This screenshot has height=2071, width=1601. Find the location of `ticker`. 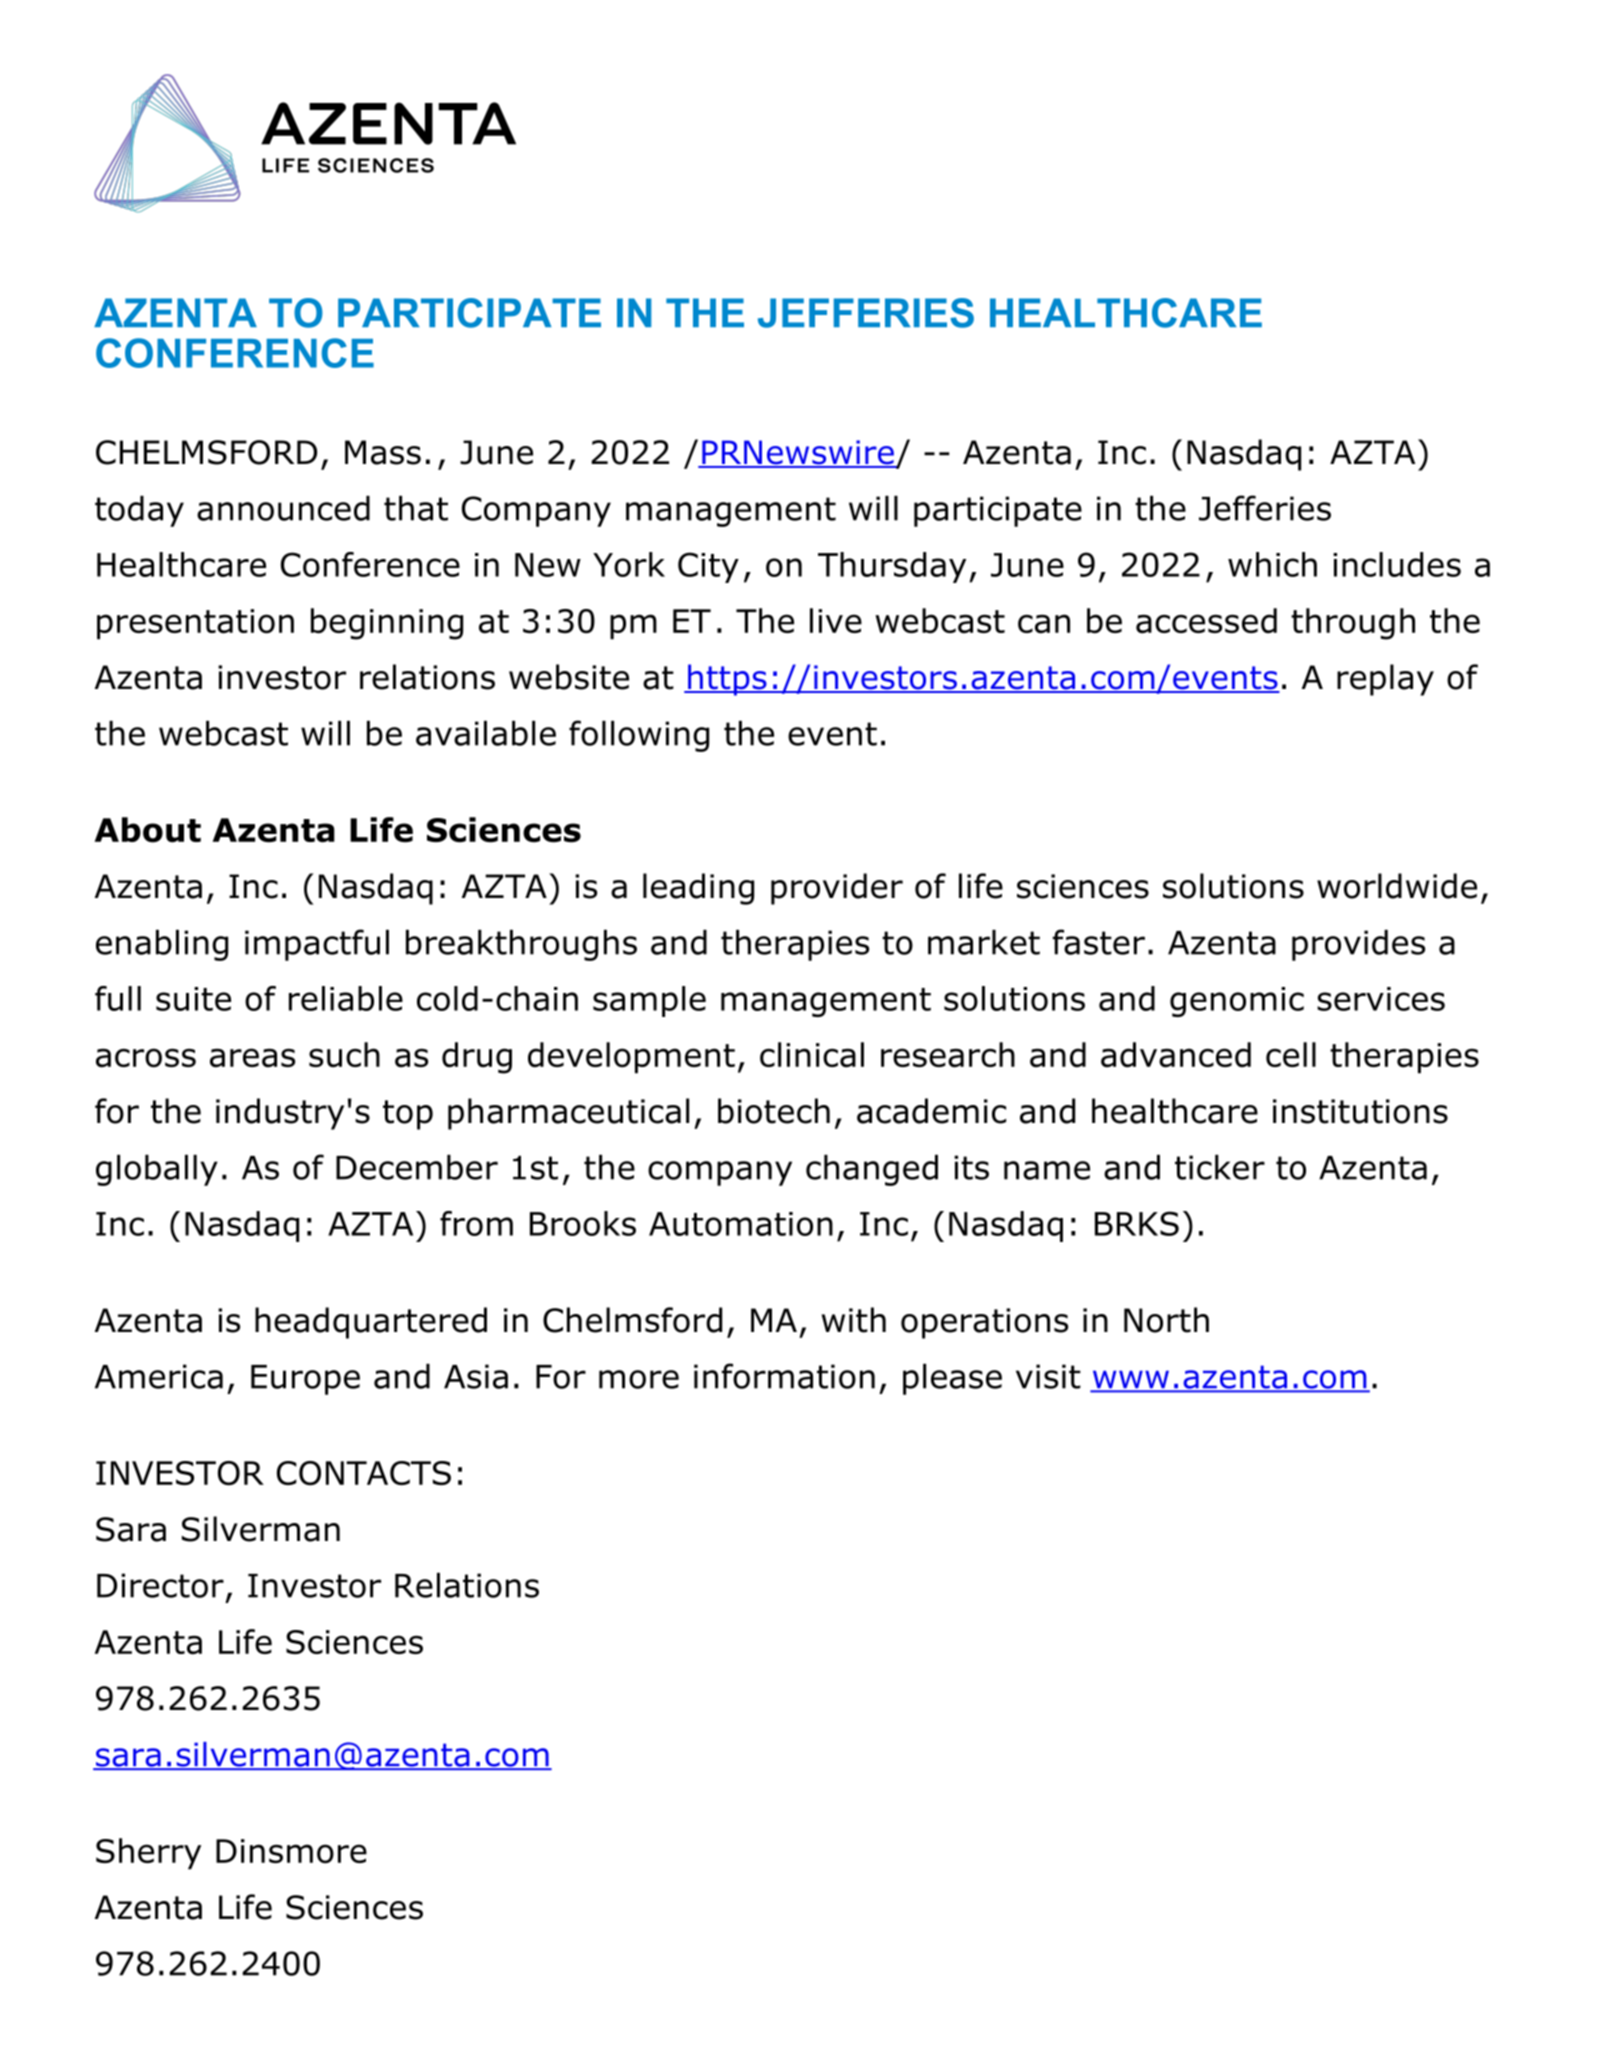

ticker is located at coordinates (1220, 1167).
